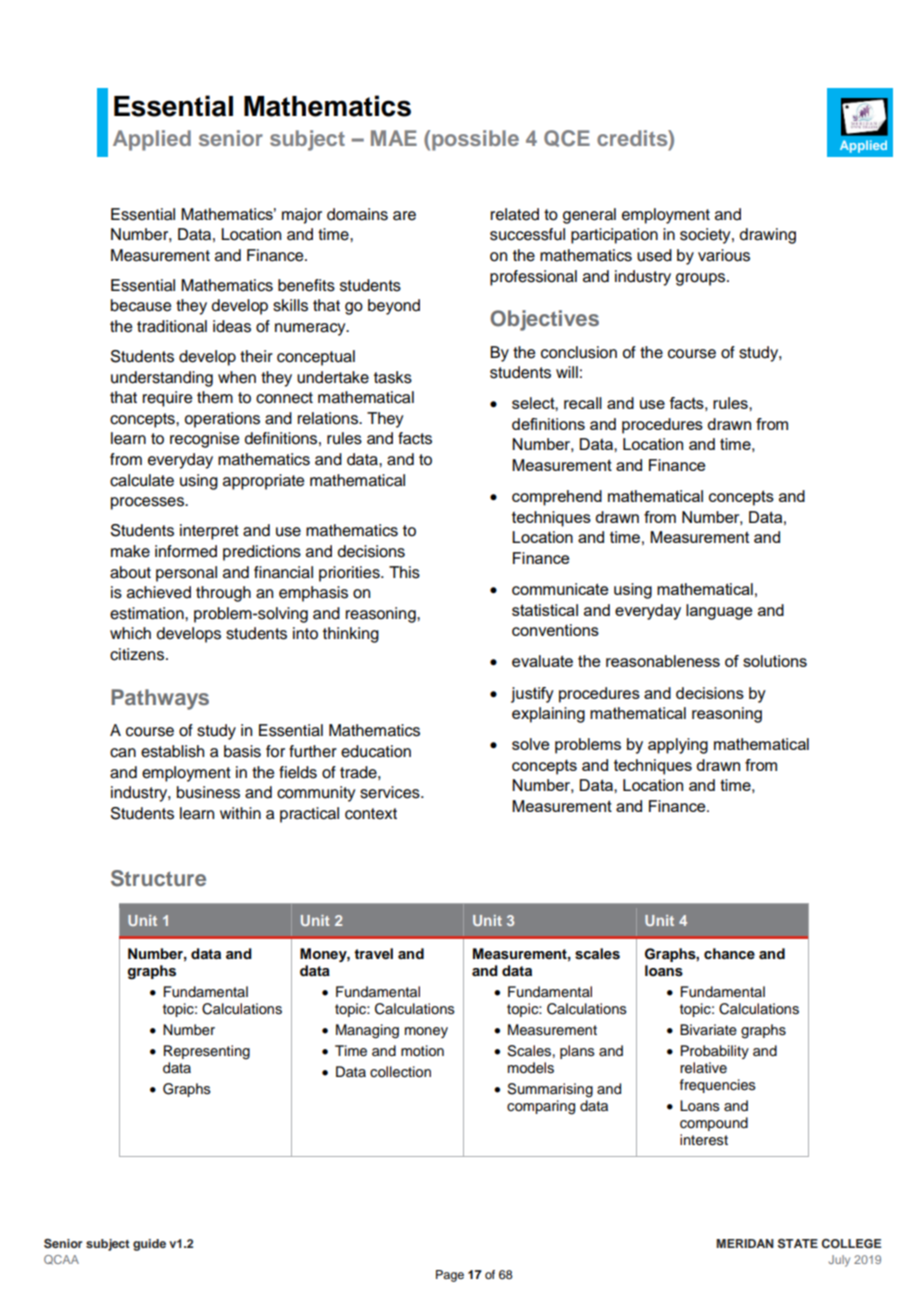 This page has height=1308, width=924. I want to click on Representing, so click(207, 1052).
